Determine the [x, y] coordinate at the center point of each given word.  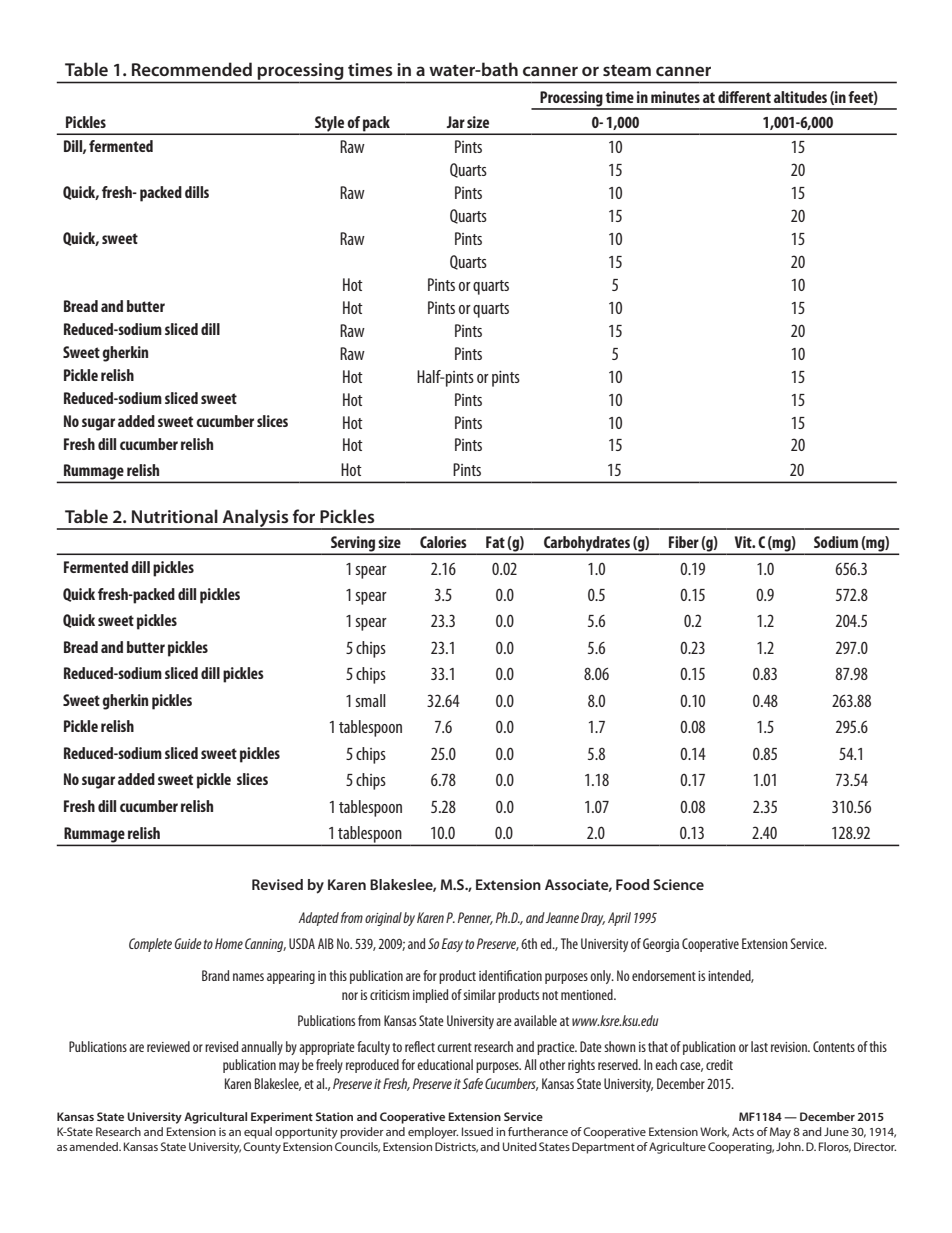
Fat [495, 542]
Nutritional [175, 516]
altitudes [800, 97]
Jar [455, 122]
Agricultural [215, 1118]
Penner [475, 918]
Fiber [684, 542]
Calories [443, 542]
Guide [188, 943]
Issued [477, 1131]
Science [678, 884]
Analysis [256, 519]
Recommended [192, 69]
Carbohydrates [587, 545]
